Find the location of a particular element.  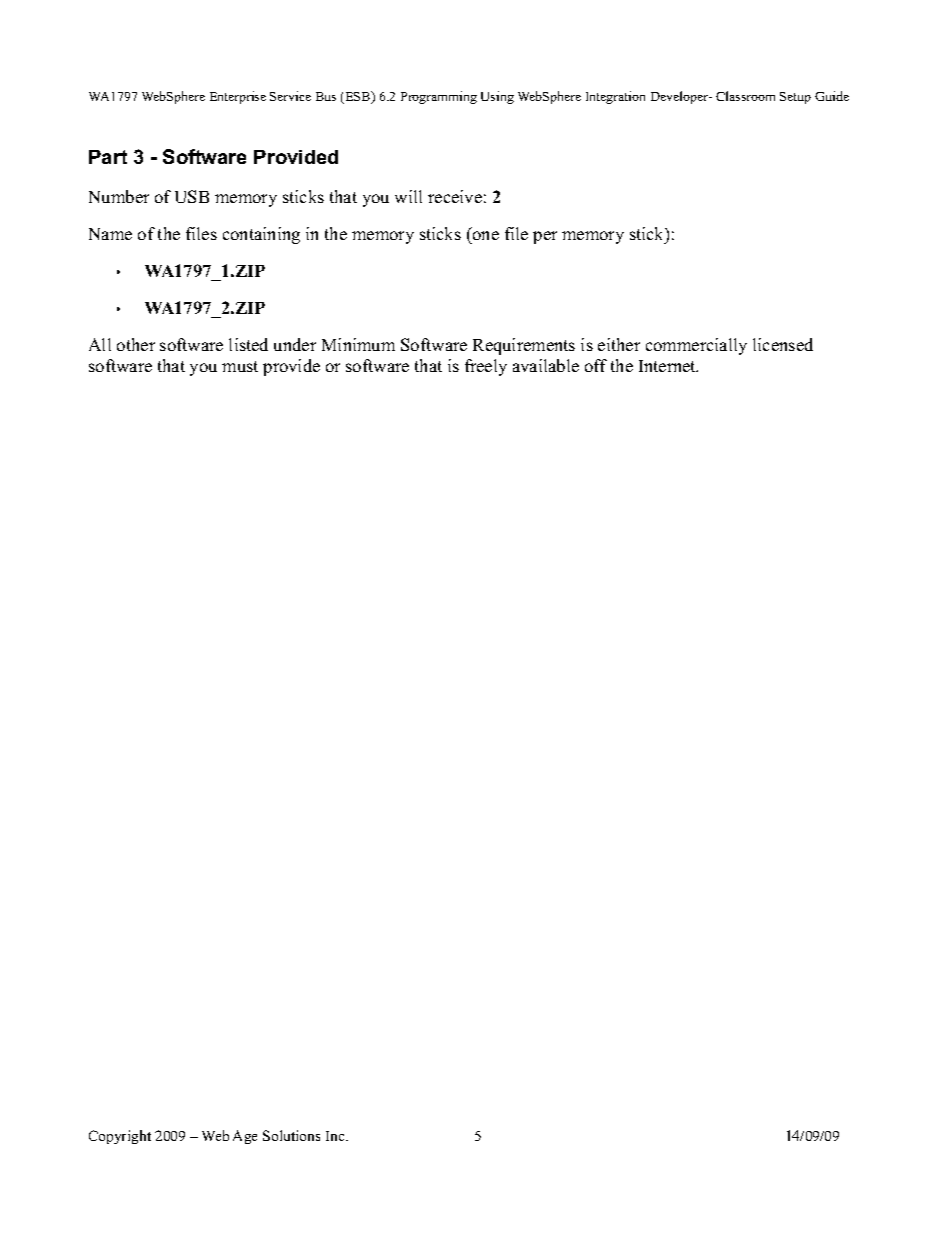

licensed is located at coordinates (783, 344).
